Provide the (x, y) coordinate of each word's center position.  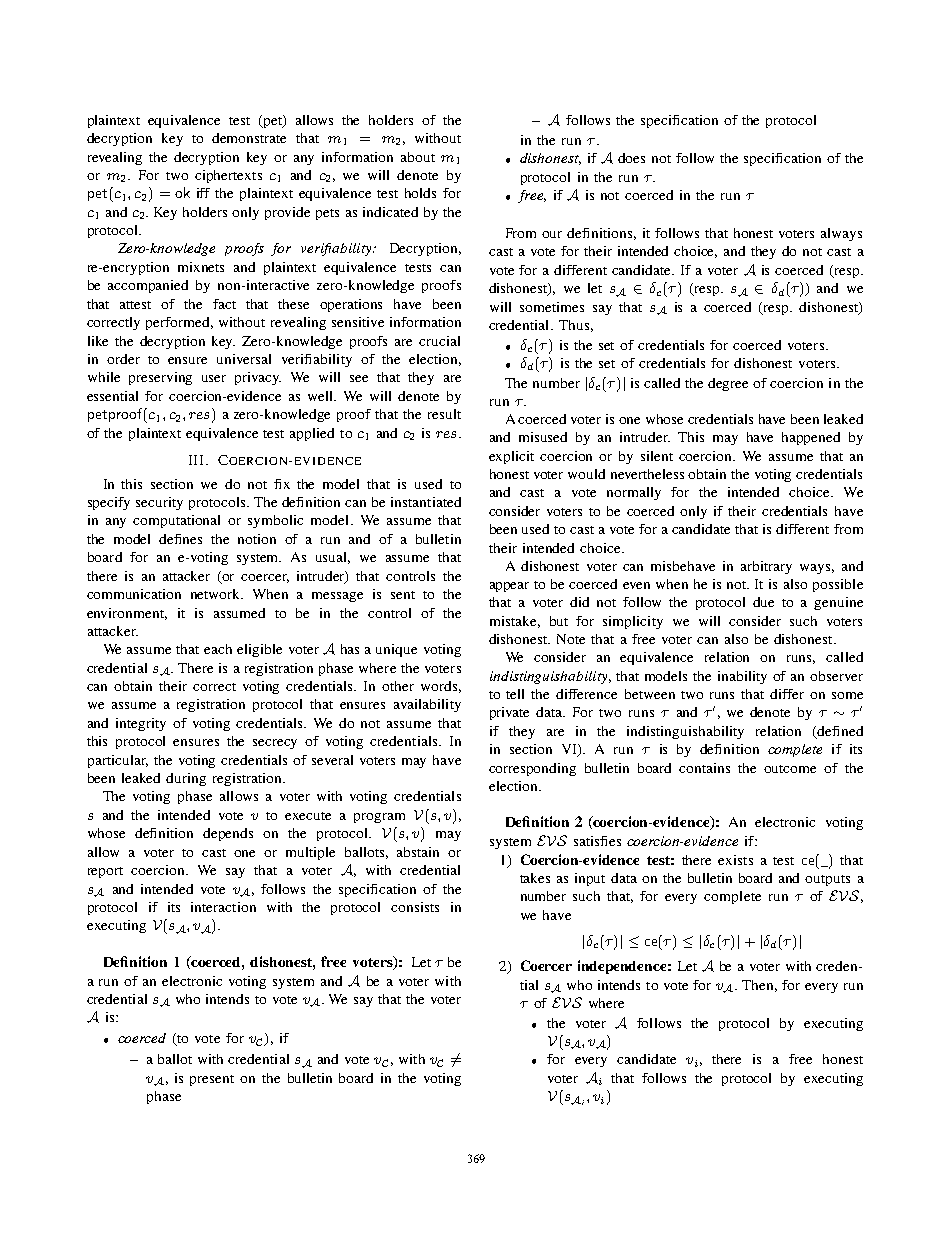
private (509, 713)
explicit (511, 457)
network (217, 594)
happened (811, 438)
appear (509, 587)
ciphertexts (228, 176)
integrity (141, 724)
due (763, 602)
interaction (223, 907)
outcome (790, 769)
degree (728, 384)
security (159, 503)
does (631, 158)
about (418, 157)
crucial (439, 341)
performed (179, 323)
